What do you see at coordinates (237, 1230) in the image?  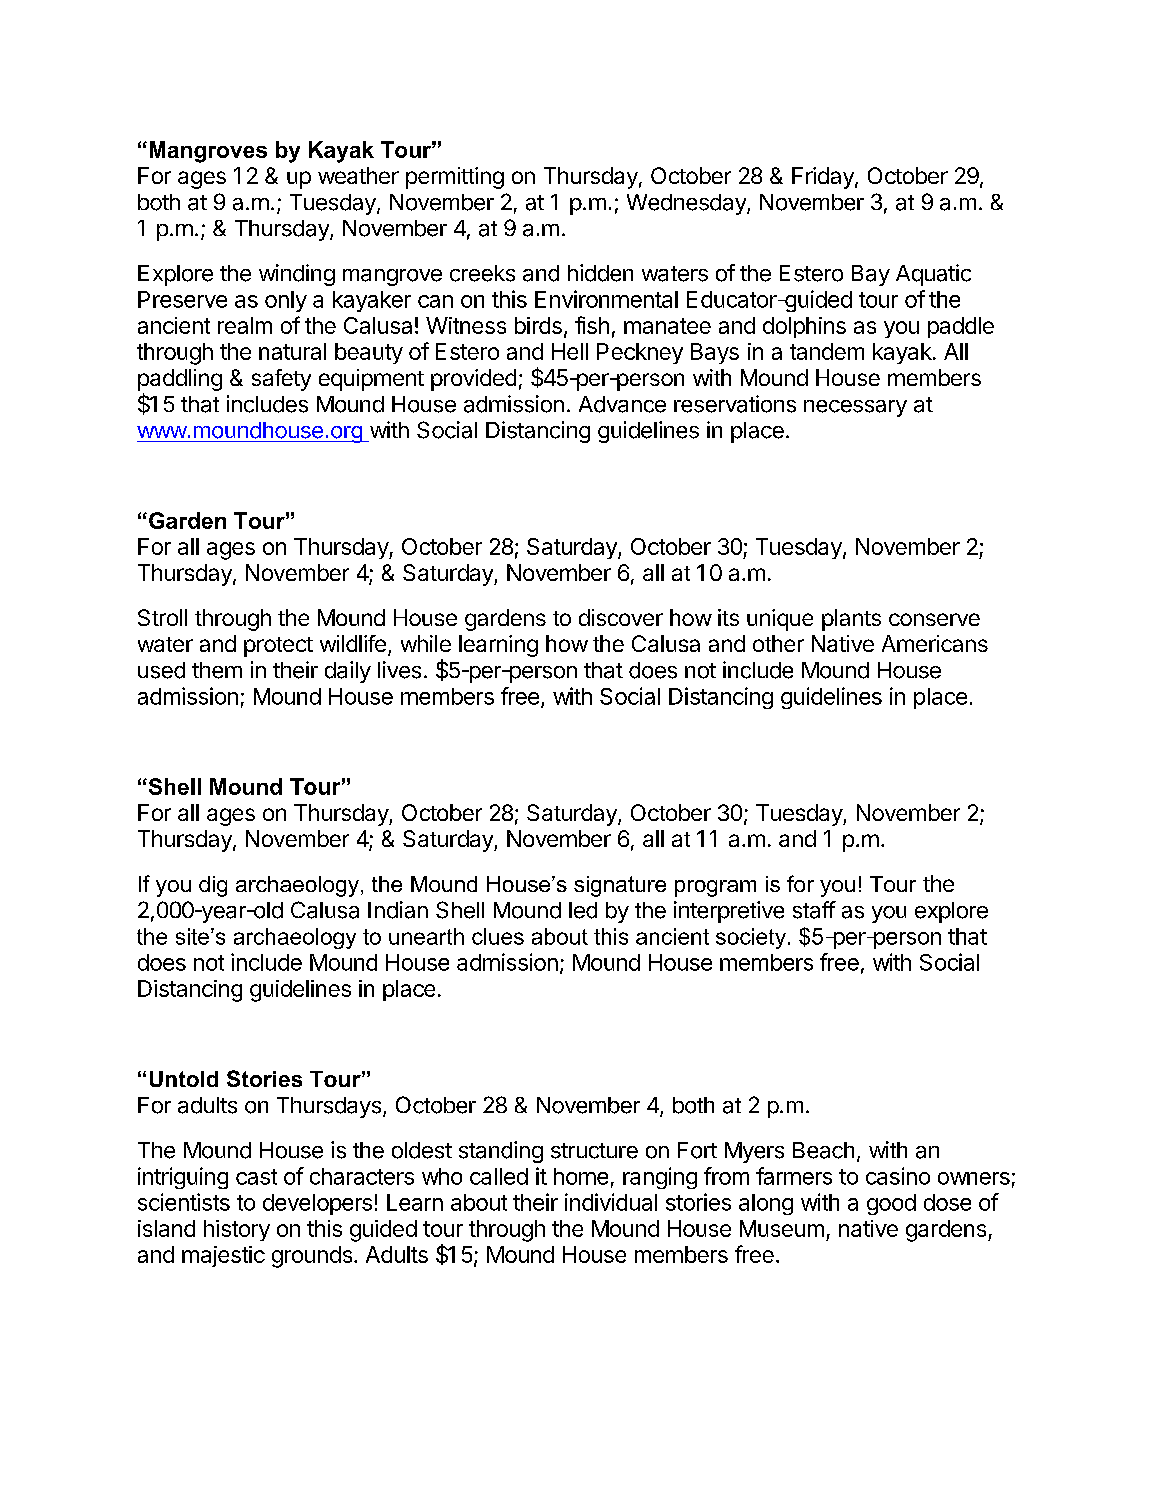 I see `history` at bounding box center [237, 1230].
